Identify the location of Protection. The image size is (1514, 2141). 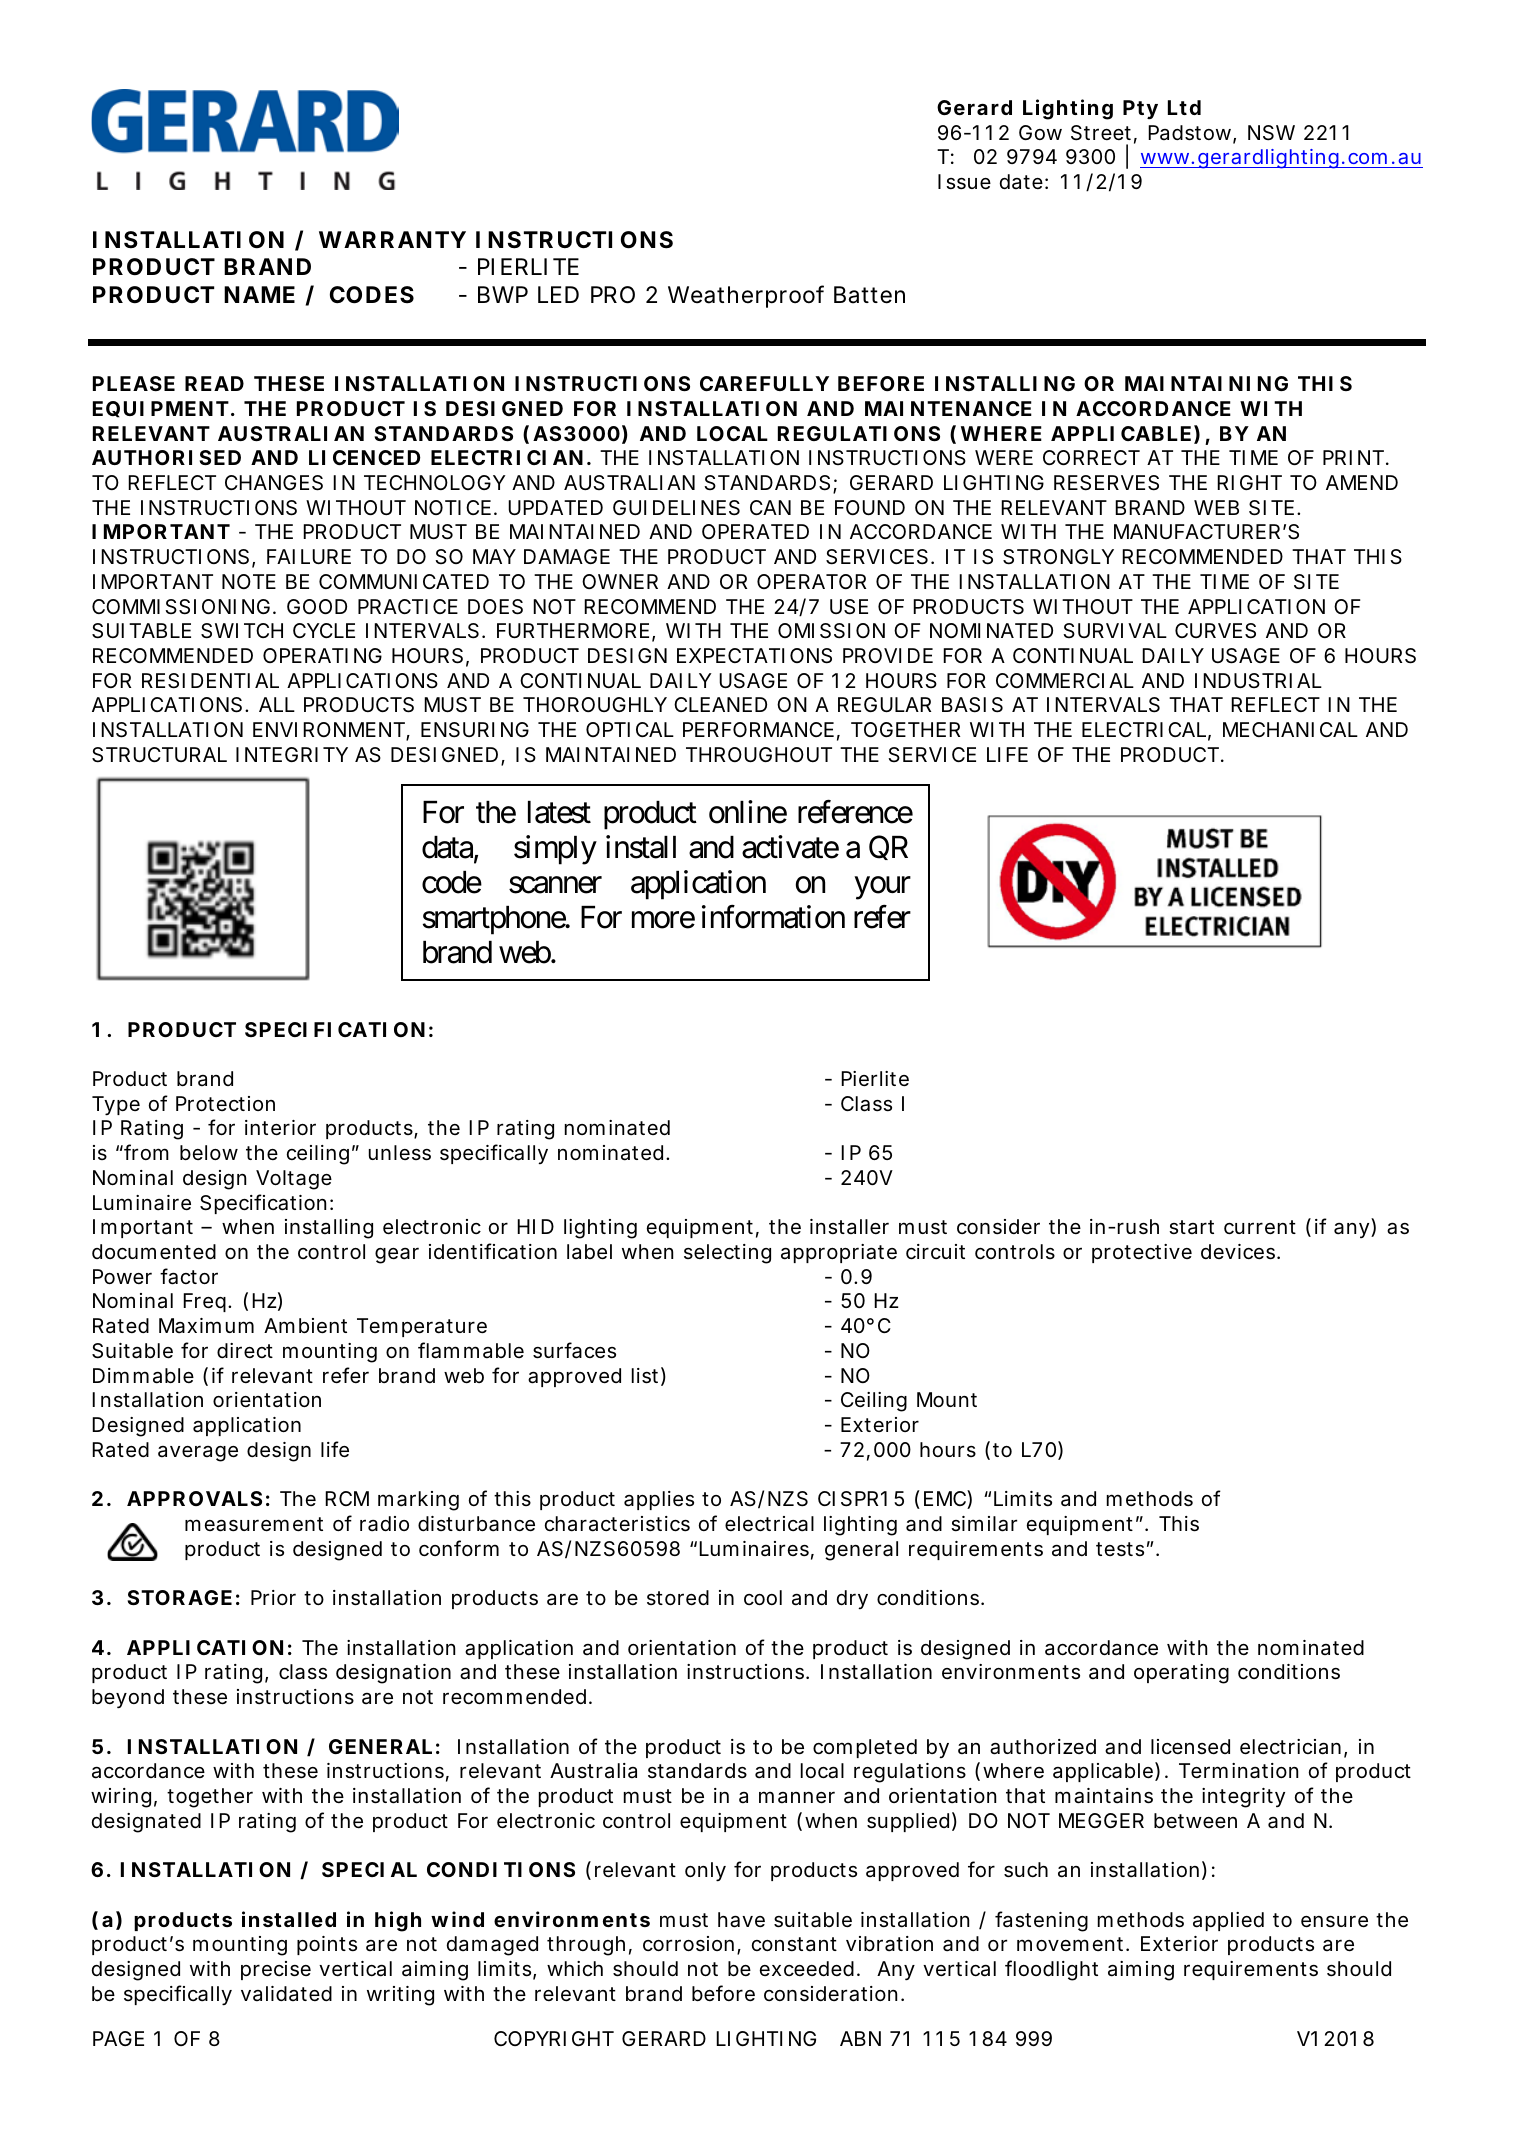
(225, 1103).
